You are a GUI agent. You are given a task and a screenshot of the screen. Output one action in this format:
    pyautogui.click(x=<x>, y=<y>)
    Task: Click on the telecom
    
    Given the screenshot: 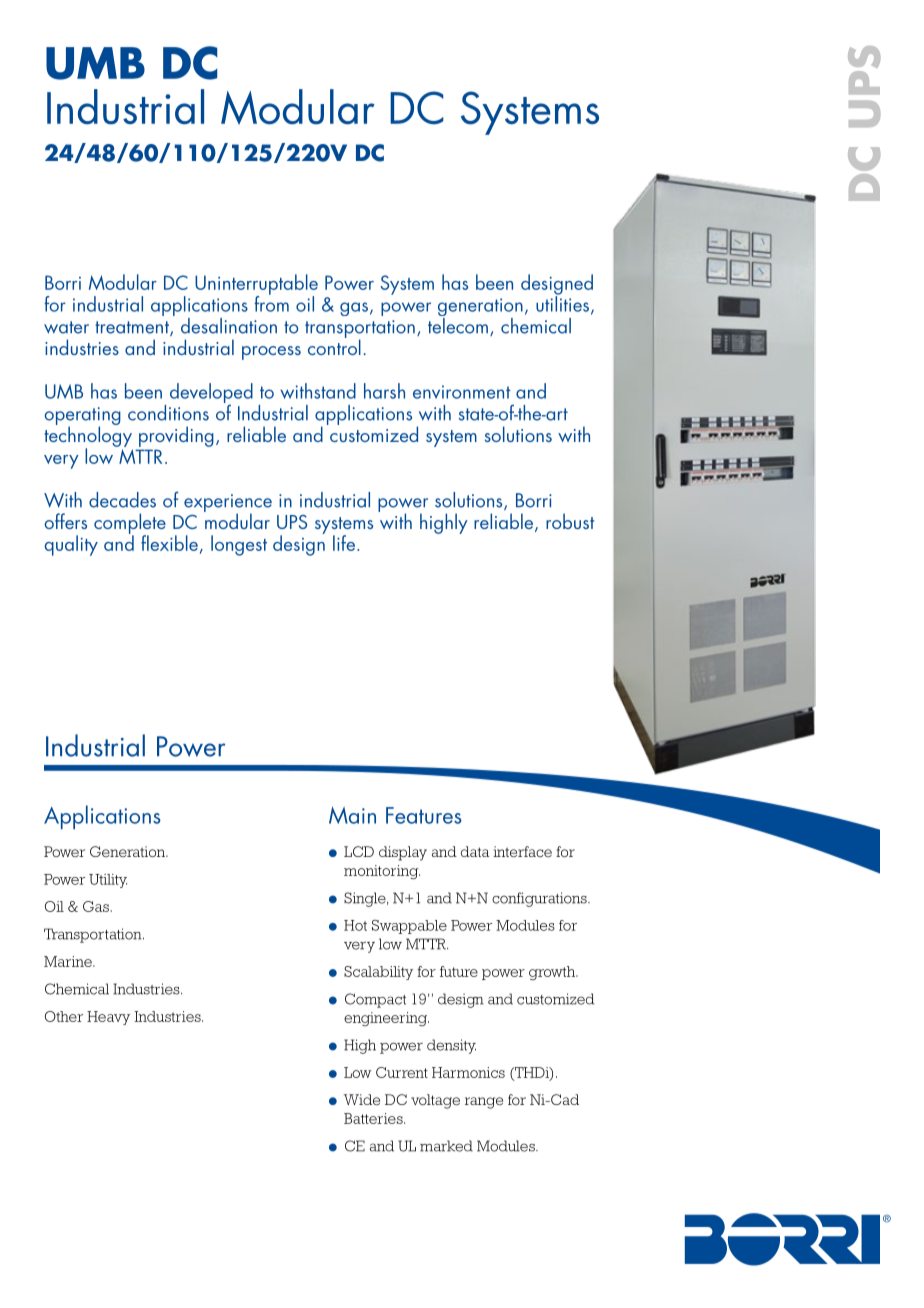 What is the action you would take?
    pyautogui.click(x=458, y=324)
